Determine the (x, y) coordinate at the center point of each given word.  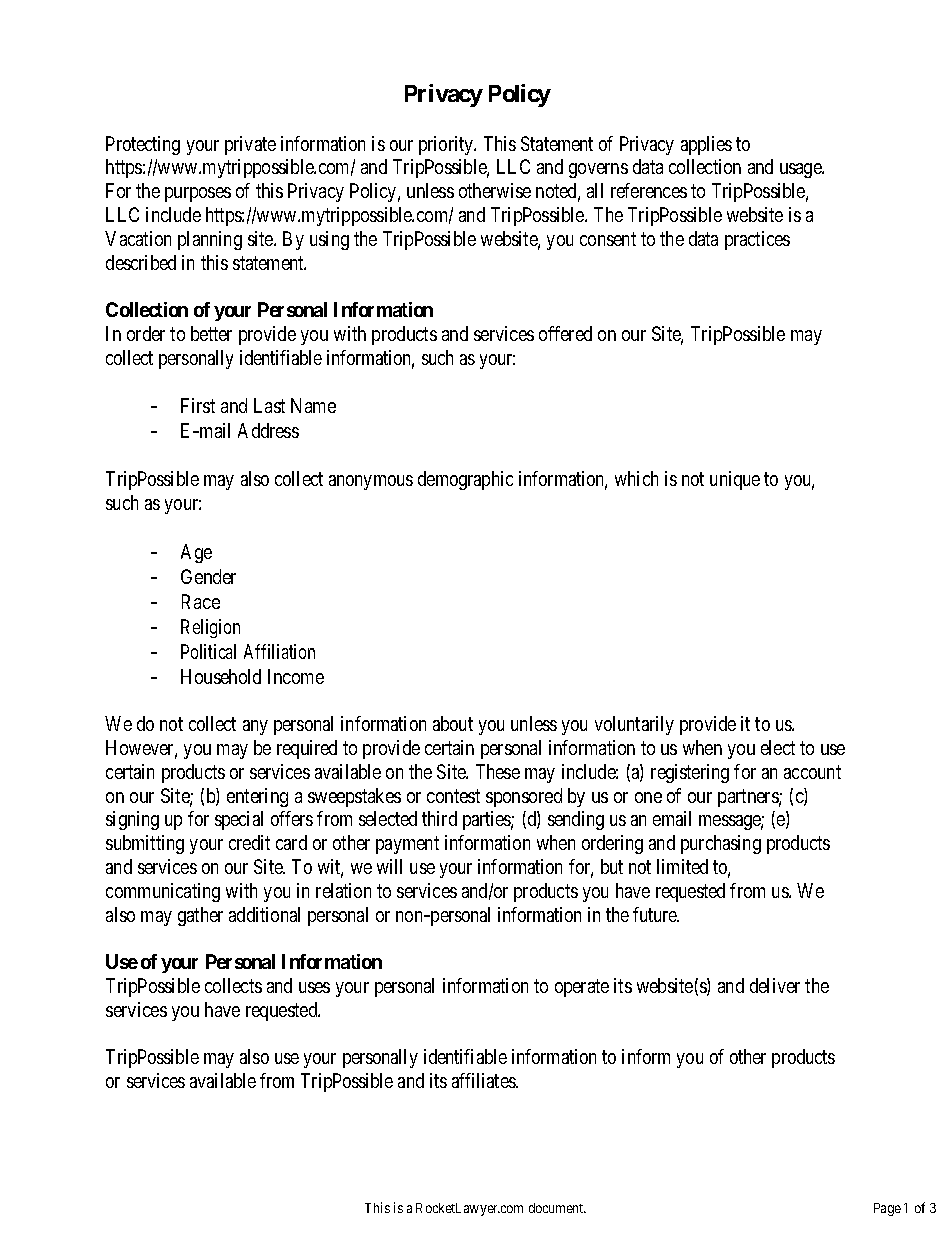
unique (735, 480)
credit (249, 842)
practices (757, 240)
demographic (465, 480)
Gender (208, 576)
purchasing (721, 844)
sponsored (524, 797)
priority (447, 145)
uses (314, 987)
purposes (198, 194)
